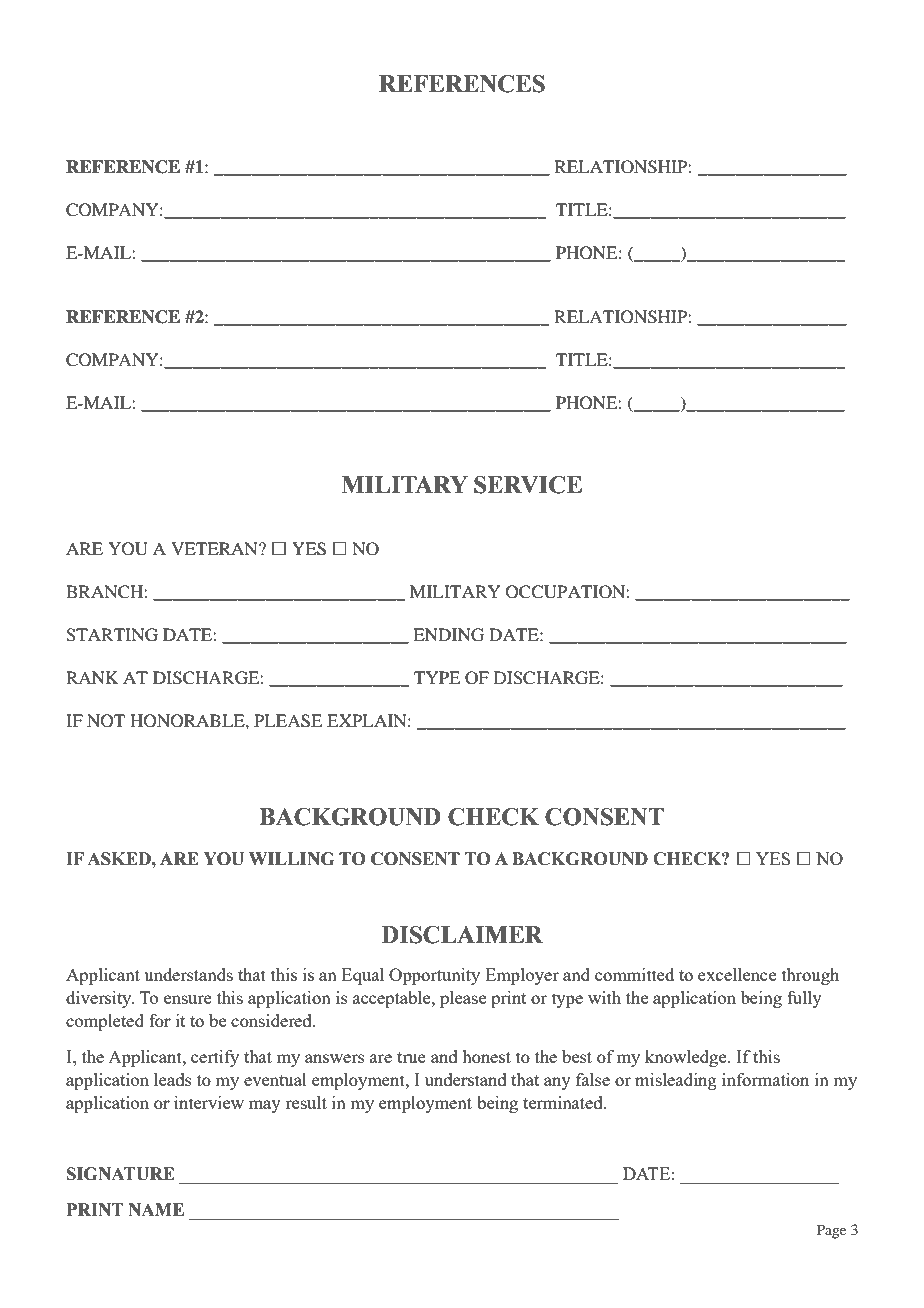 The image size is (924, 1308). Describe the element at coordinates (291, 859) in the image. I see `WILLING` at that location.
